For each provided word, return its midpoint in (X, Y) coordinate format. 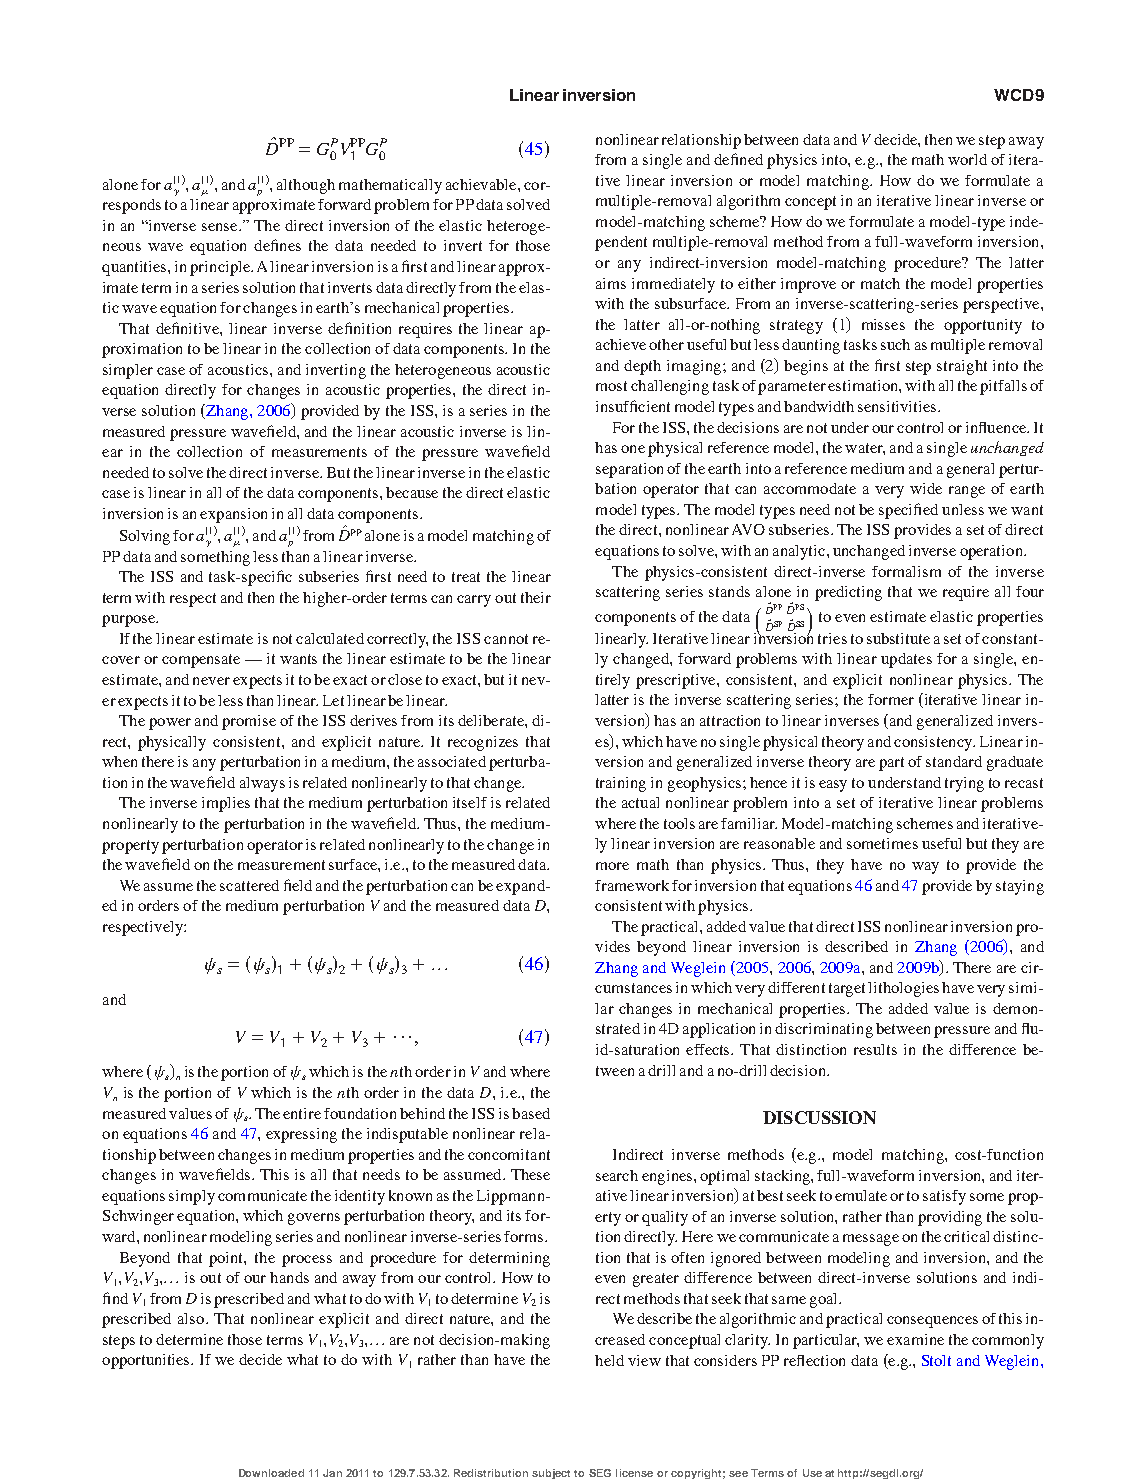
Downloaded (271, 1473)
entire (302, 1113)
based (531, 1113)
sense (221, 227)
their (536, 597)
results (875, 1049)
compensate (201, 661)
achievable (482, 184)
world (967, 159)
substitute (898, 638)
